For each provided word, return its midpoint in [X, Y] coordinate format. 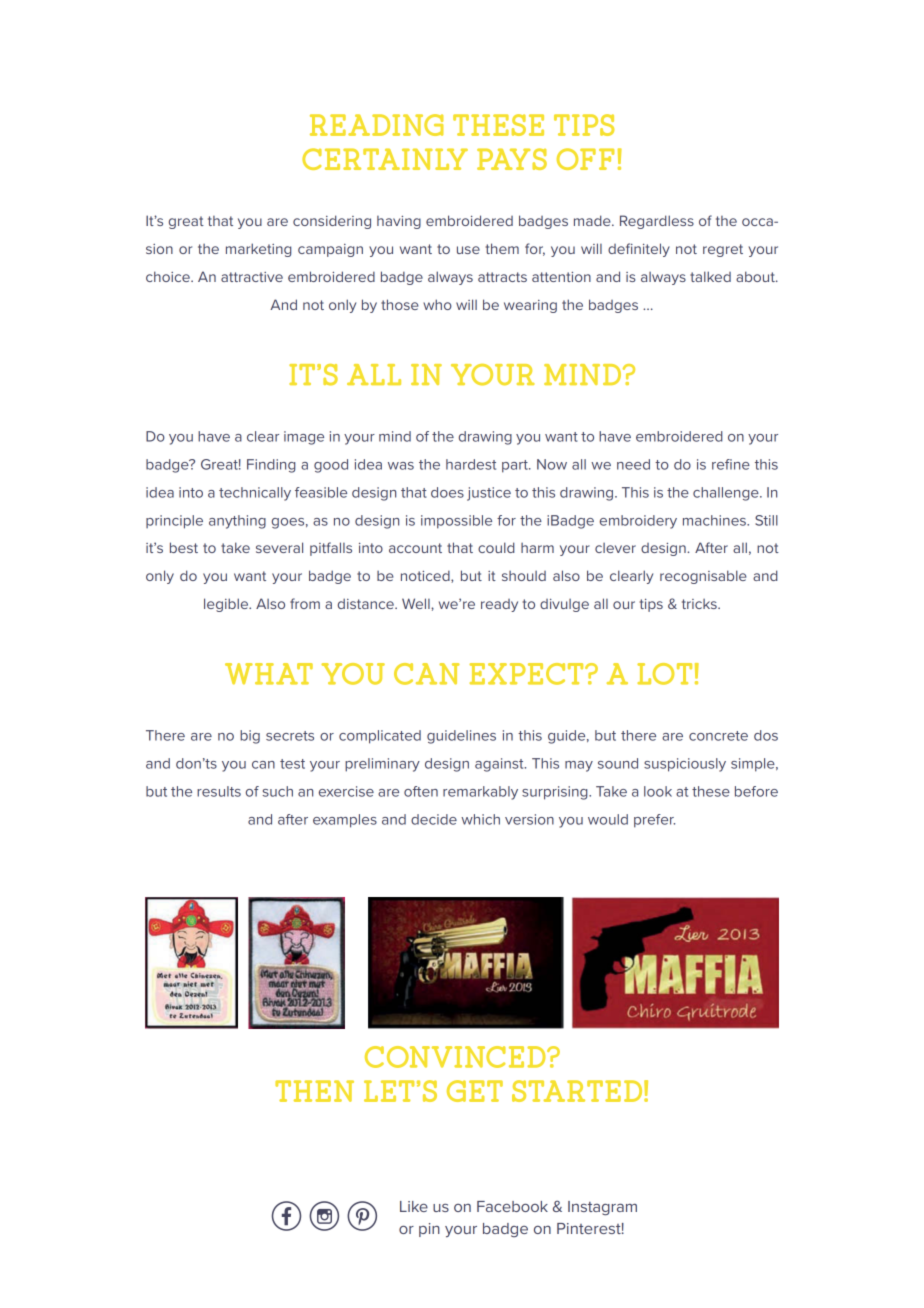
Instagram [602, 1208]
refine [731, 464]
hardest [471, 464]
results [219, 791]
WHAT [269, 674]
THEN [314, 1091]
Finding [271, 466]
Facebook [512, 1206]
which [480, 819]
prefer [654, 821]
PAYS [512, 159]
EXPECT [528, 674]
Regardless [657, 222]
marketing [258, 250]
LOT [664, 674]
